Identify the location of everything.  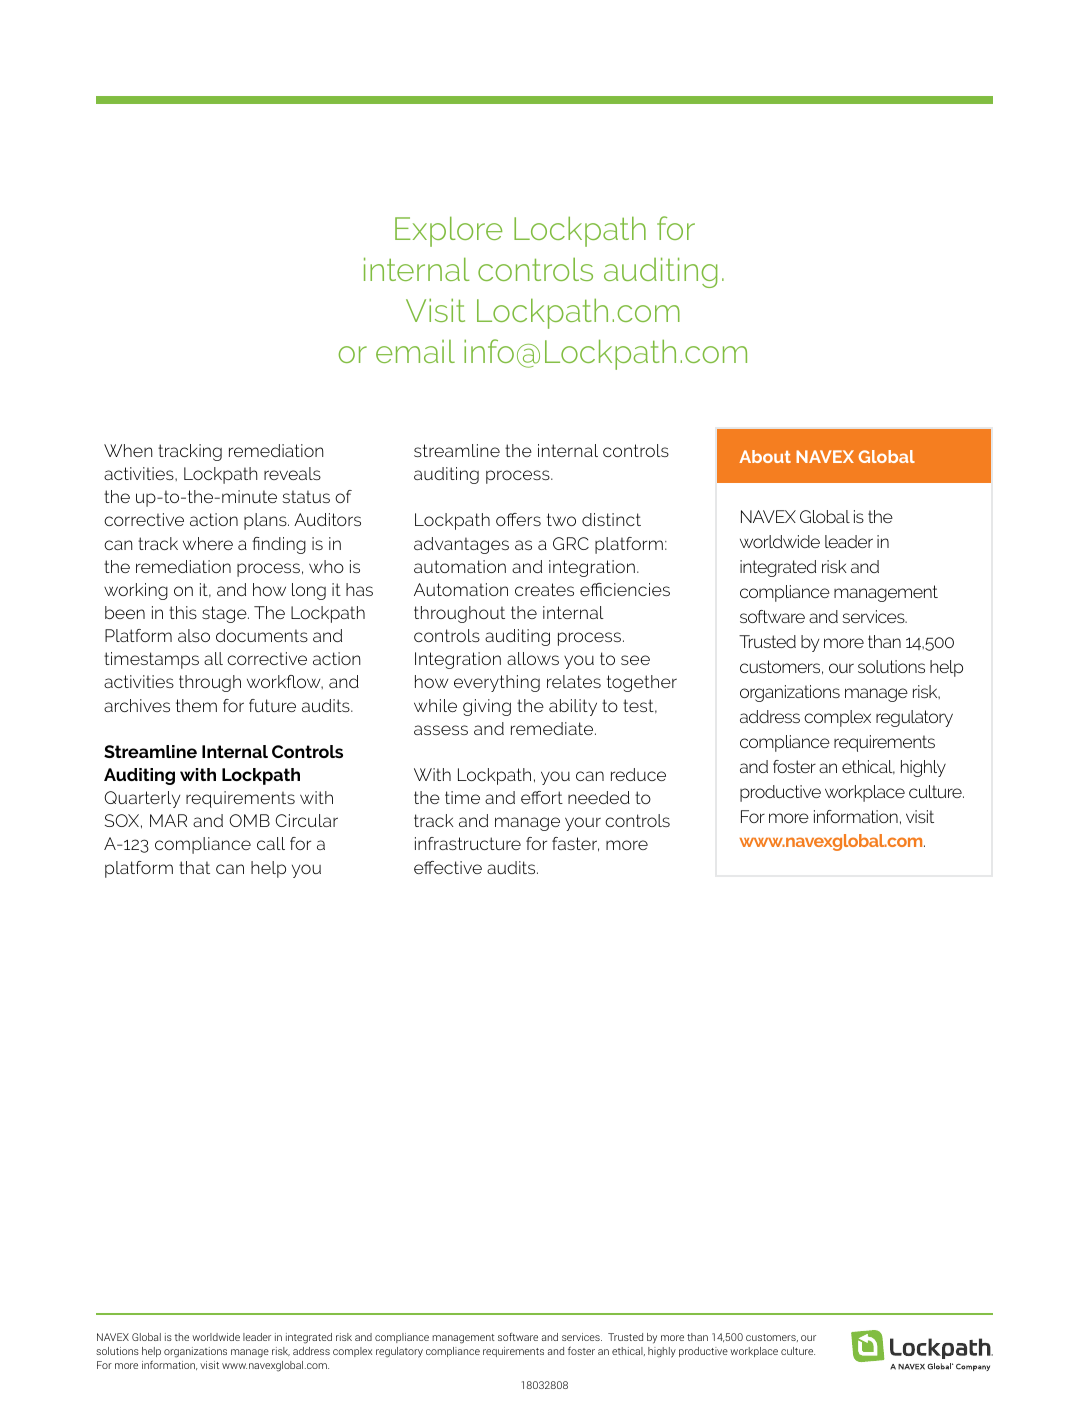
(497, 683).
